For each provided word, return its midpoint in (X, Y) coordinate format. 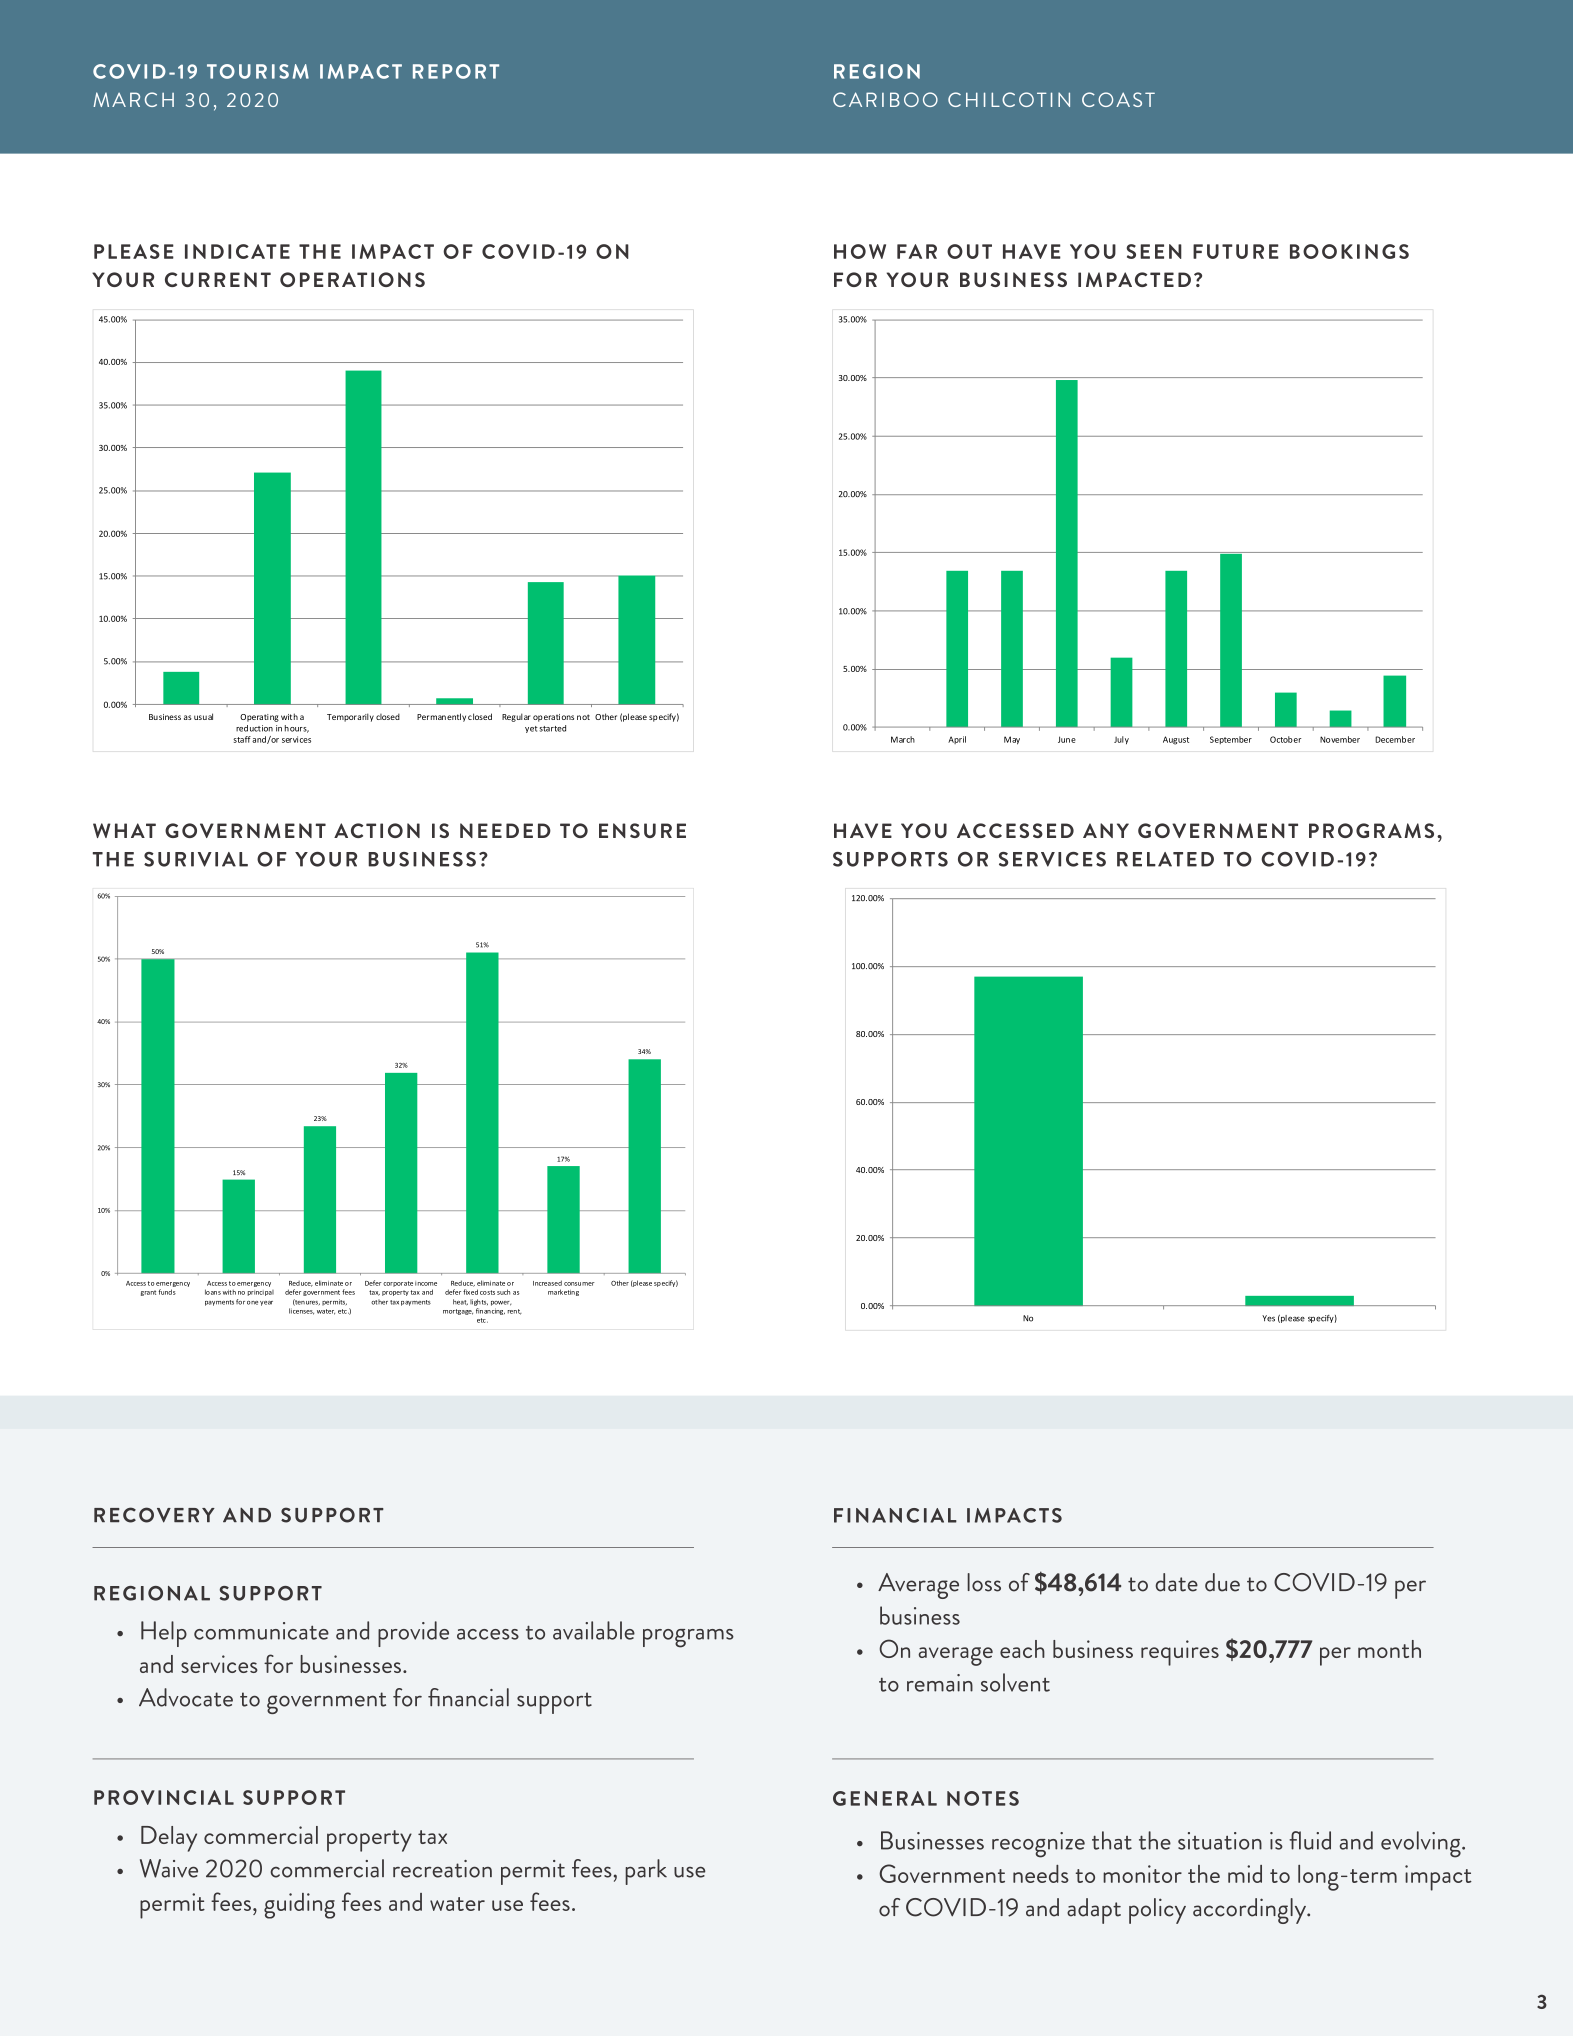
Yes (1268, 1318)
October (1285, 739)
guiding (299, 1906)
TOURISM (258, 71)
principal (261, 1293)
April (957, 740)
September (1231, 740)
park (646, 1872)
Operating (259, 718)
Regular (516, 717)
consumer (579, 1284)
